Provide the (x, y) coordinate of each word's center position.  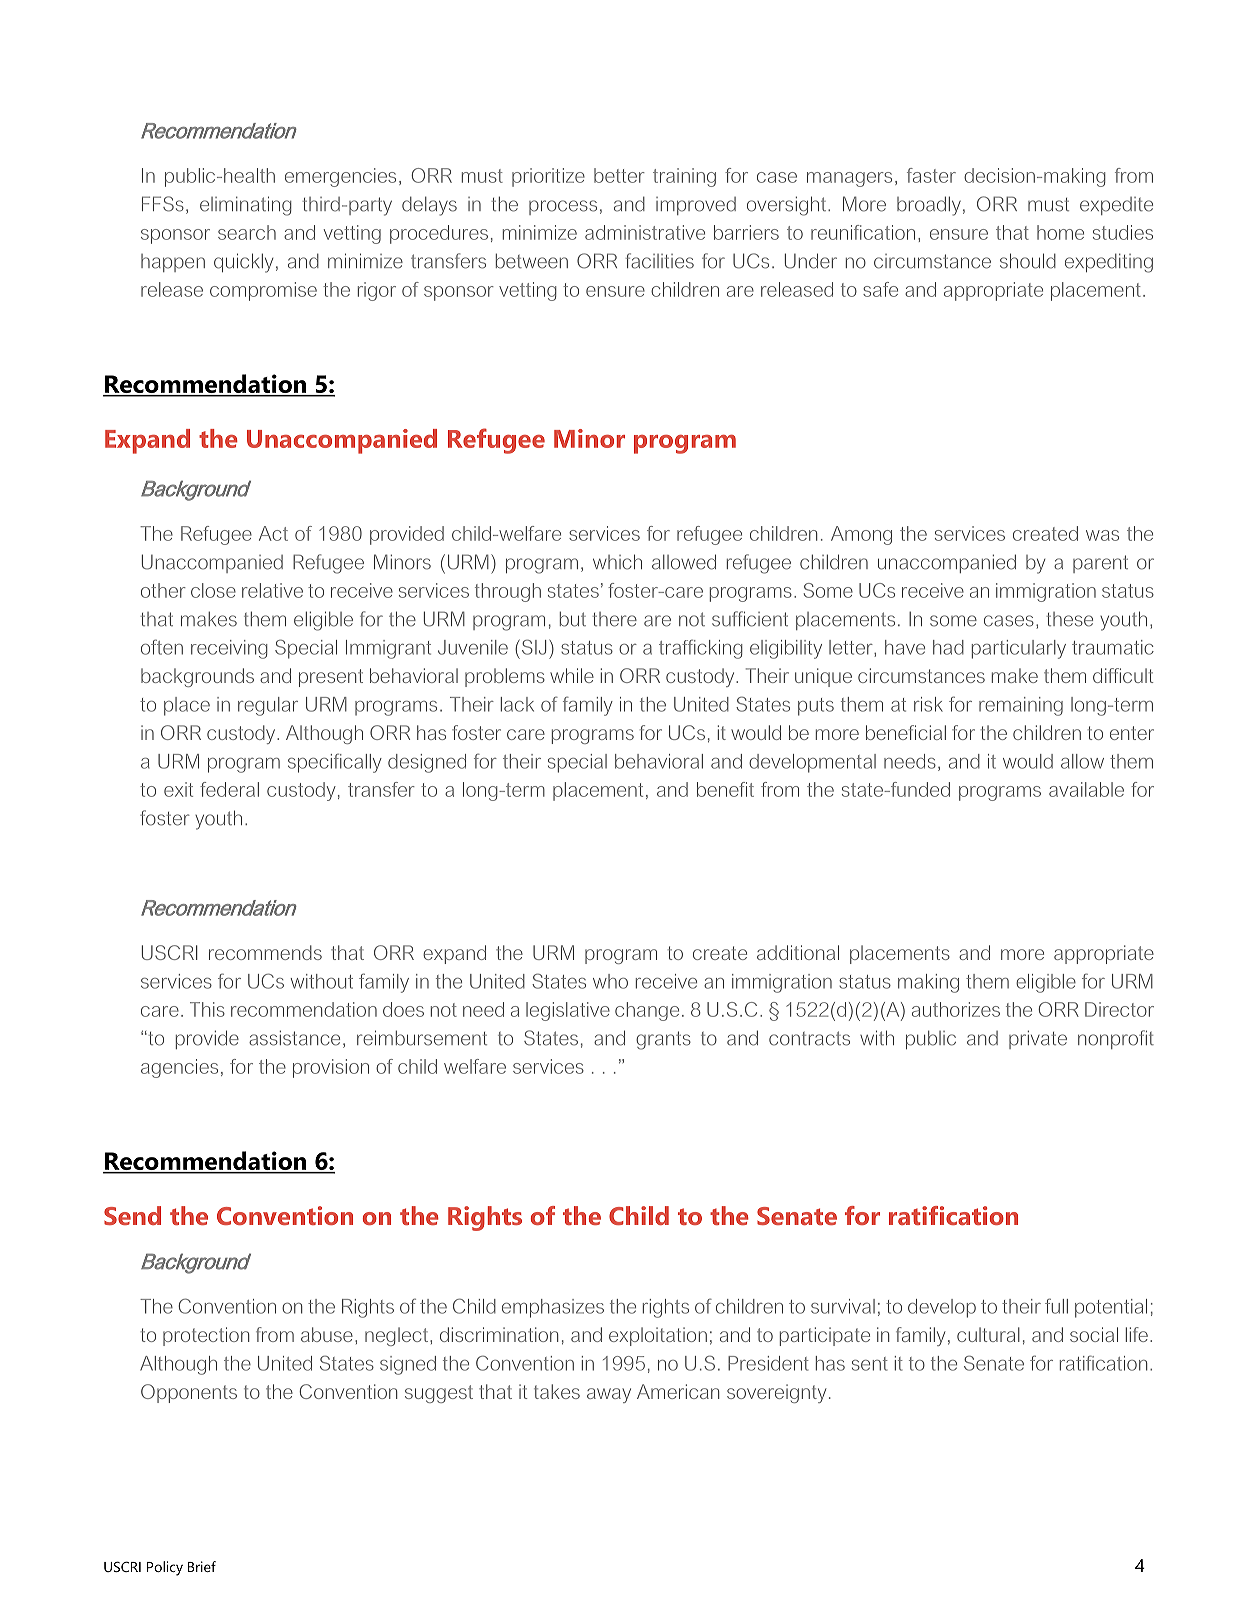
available (1086, 789)
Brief (202, 1566)
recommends (265, 952)
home (1060, 232)
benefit (725, 789)
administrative (645, 232)
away (609, 1395)
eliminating (246, 206)
